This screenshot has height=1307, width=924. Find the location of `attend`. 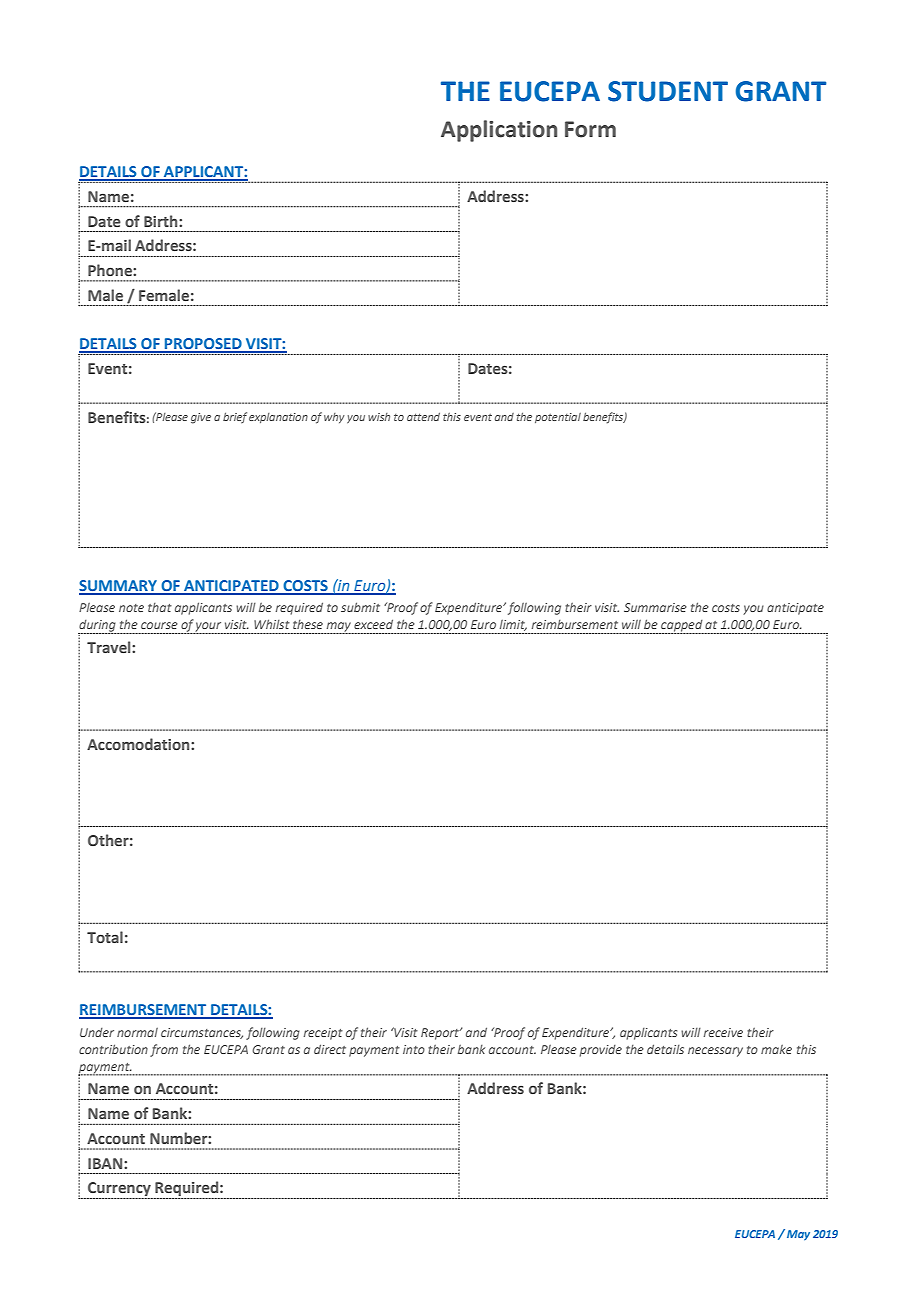

attend is located at coordinates (423, 416).
